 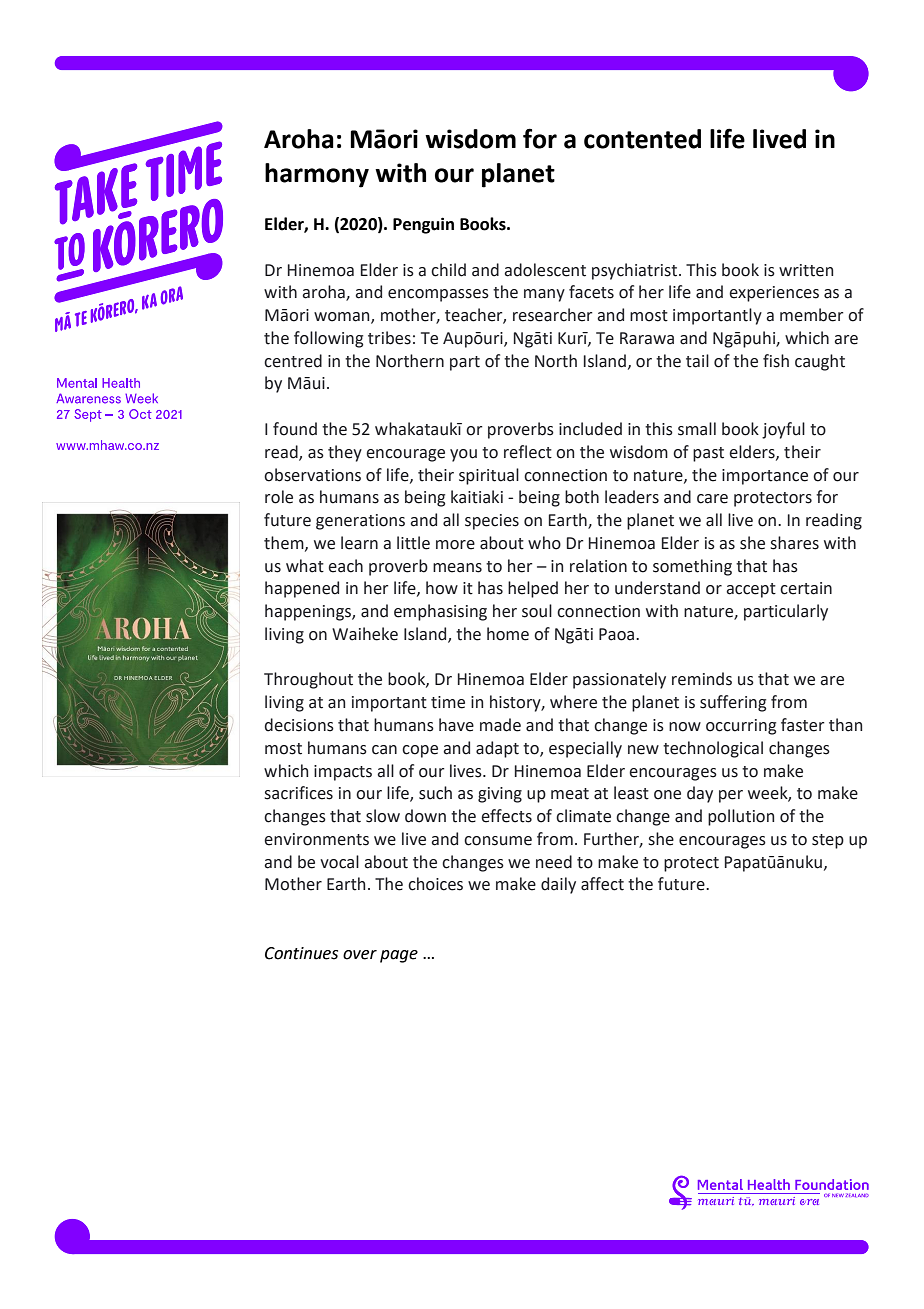 I want to click on written, so click(x=806, y=270).
